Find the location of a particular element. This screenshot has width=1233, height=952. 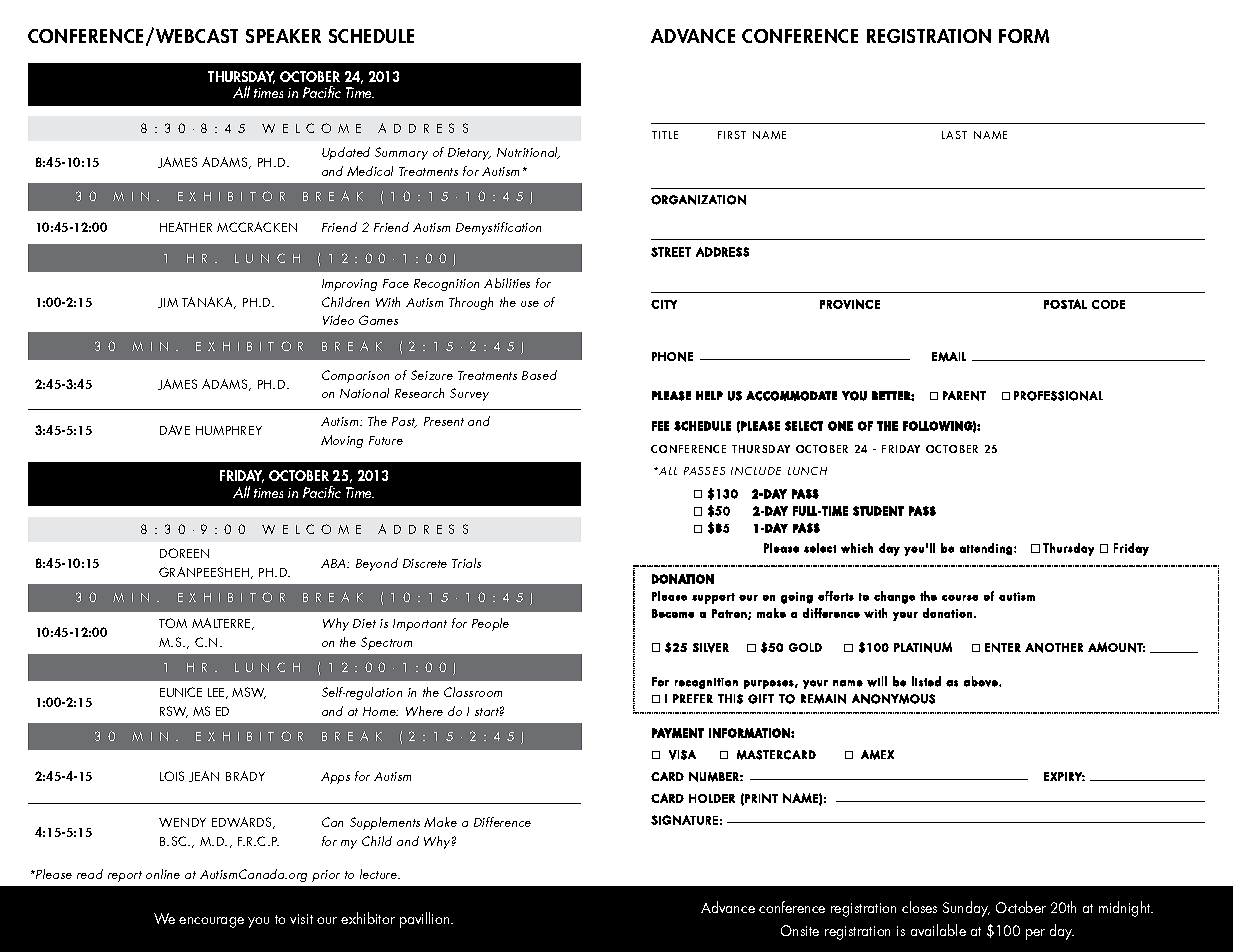

Dave is located at coordinates (175, 430).
